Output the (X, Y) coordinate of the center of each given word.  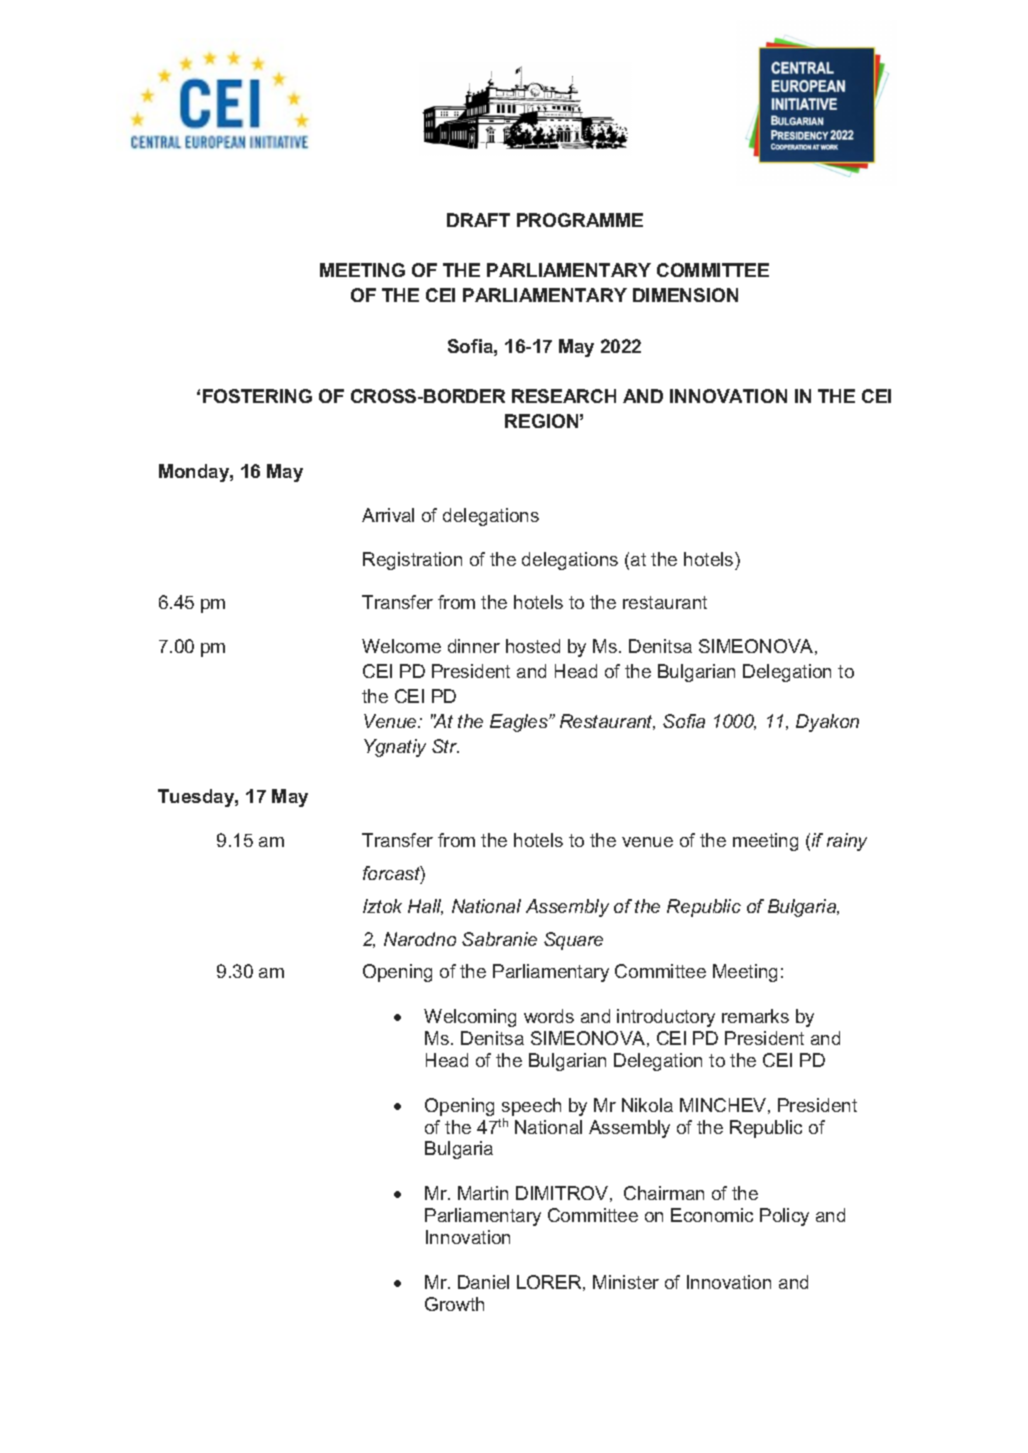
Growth (454, 1304)
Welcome (401, 646)
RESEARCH (564, 396)
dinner (474, 646)
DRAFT (478, 220)
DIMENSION (685, 295)
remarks (755, 1016)
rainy (847, 842)
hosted (533, 646)
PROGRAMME (580, 220)
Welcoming (470, 1018)
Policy (784, 1217)
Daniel (483, 1282)
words (549, 1016)
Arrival (388, 515)
